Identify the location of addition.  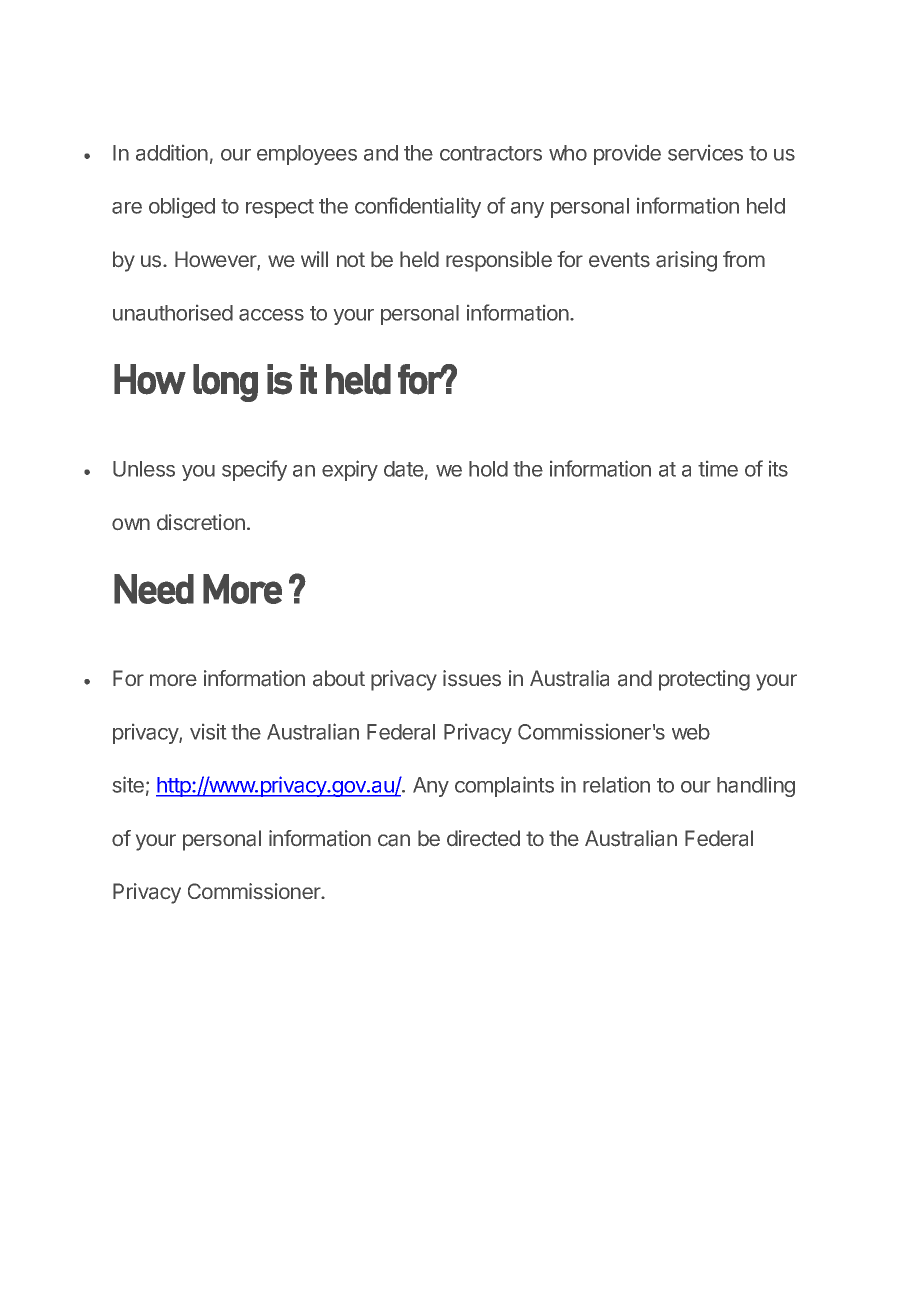
(172, 152).
